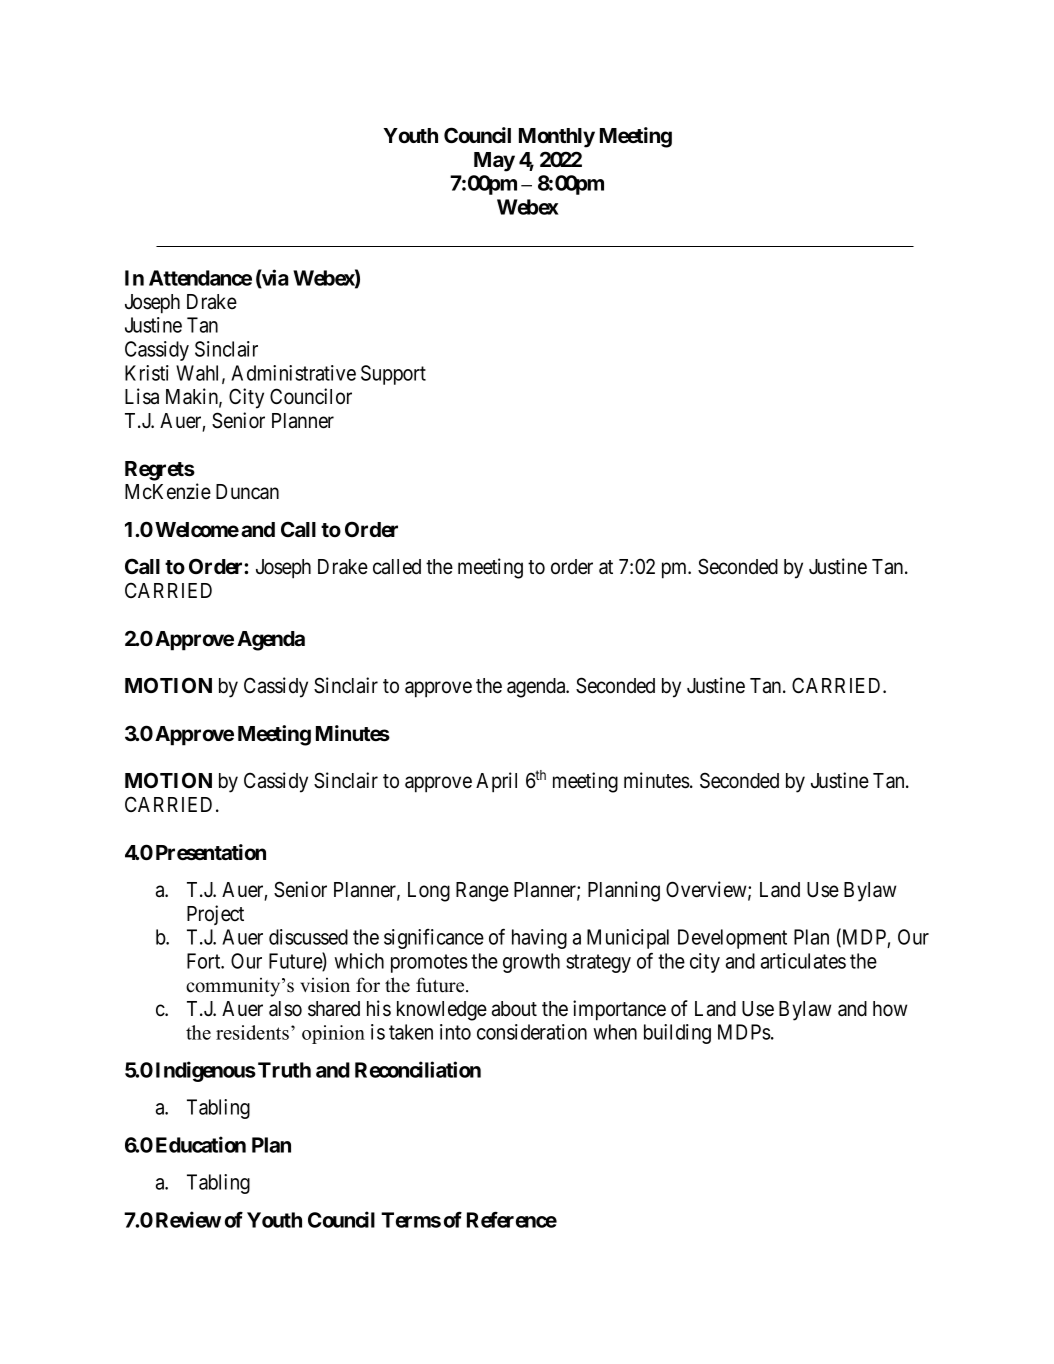  I want to click on Support, so click(393, 375).
